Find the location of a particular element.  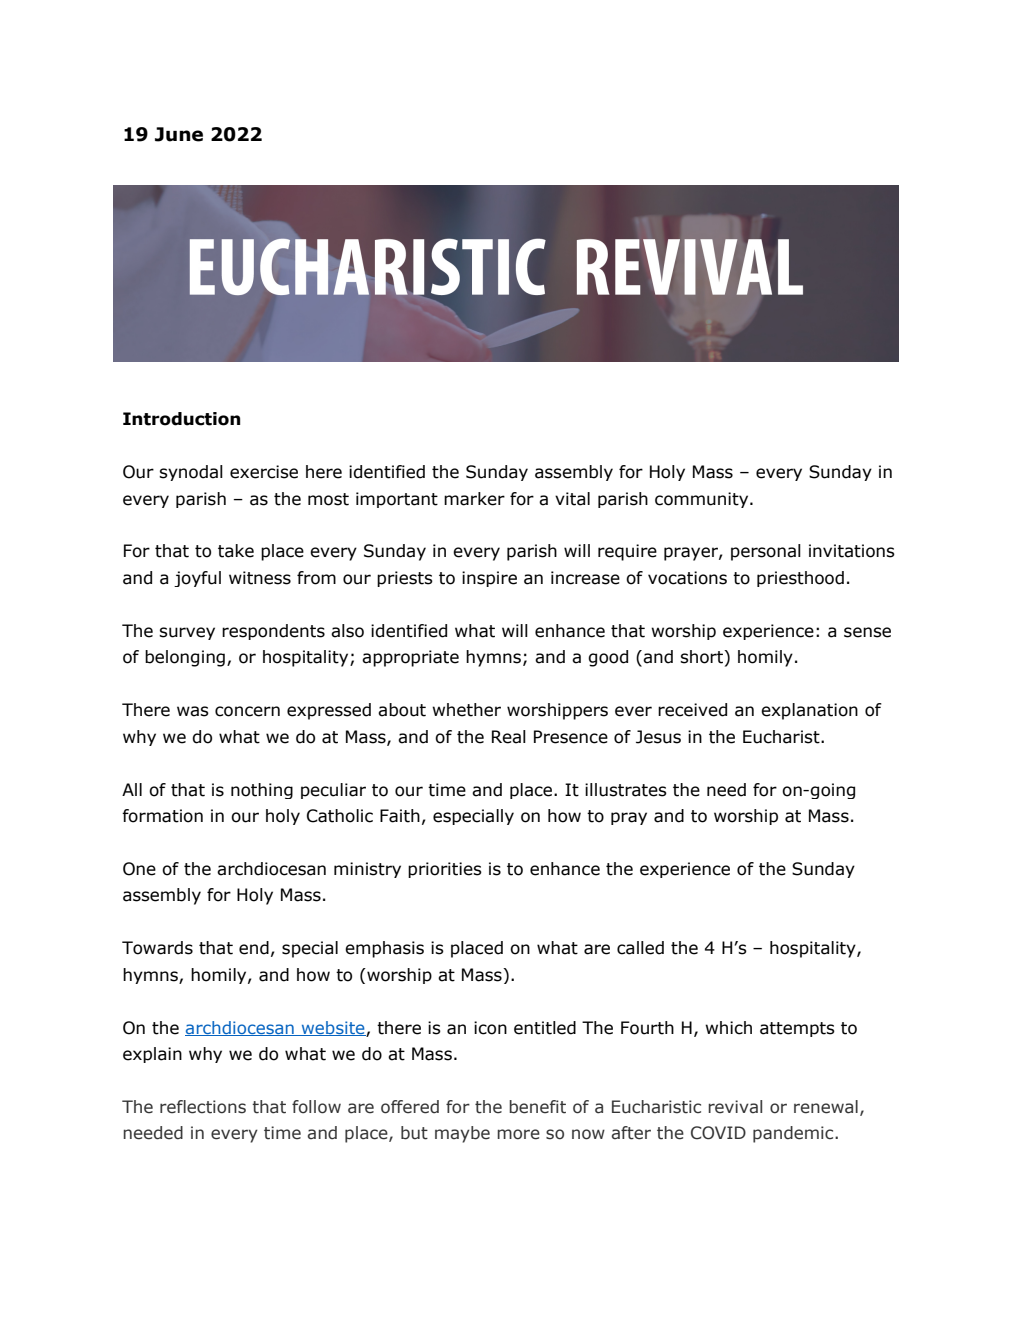

survey is located at coordinates (187, 633).
